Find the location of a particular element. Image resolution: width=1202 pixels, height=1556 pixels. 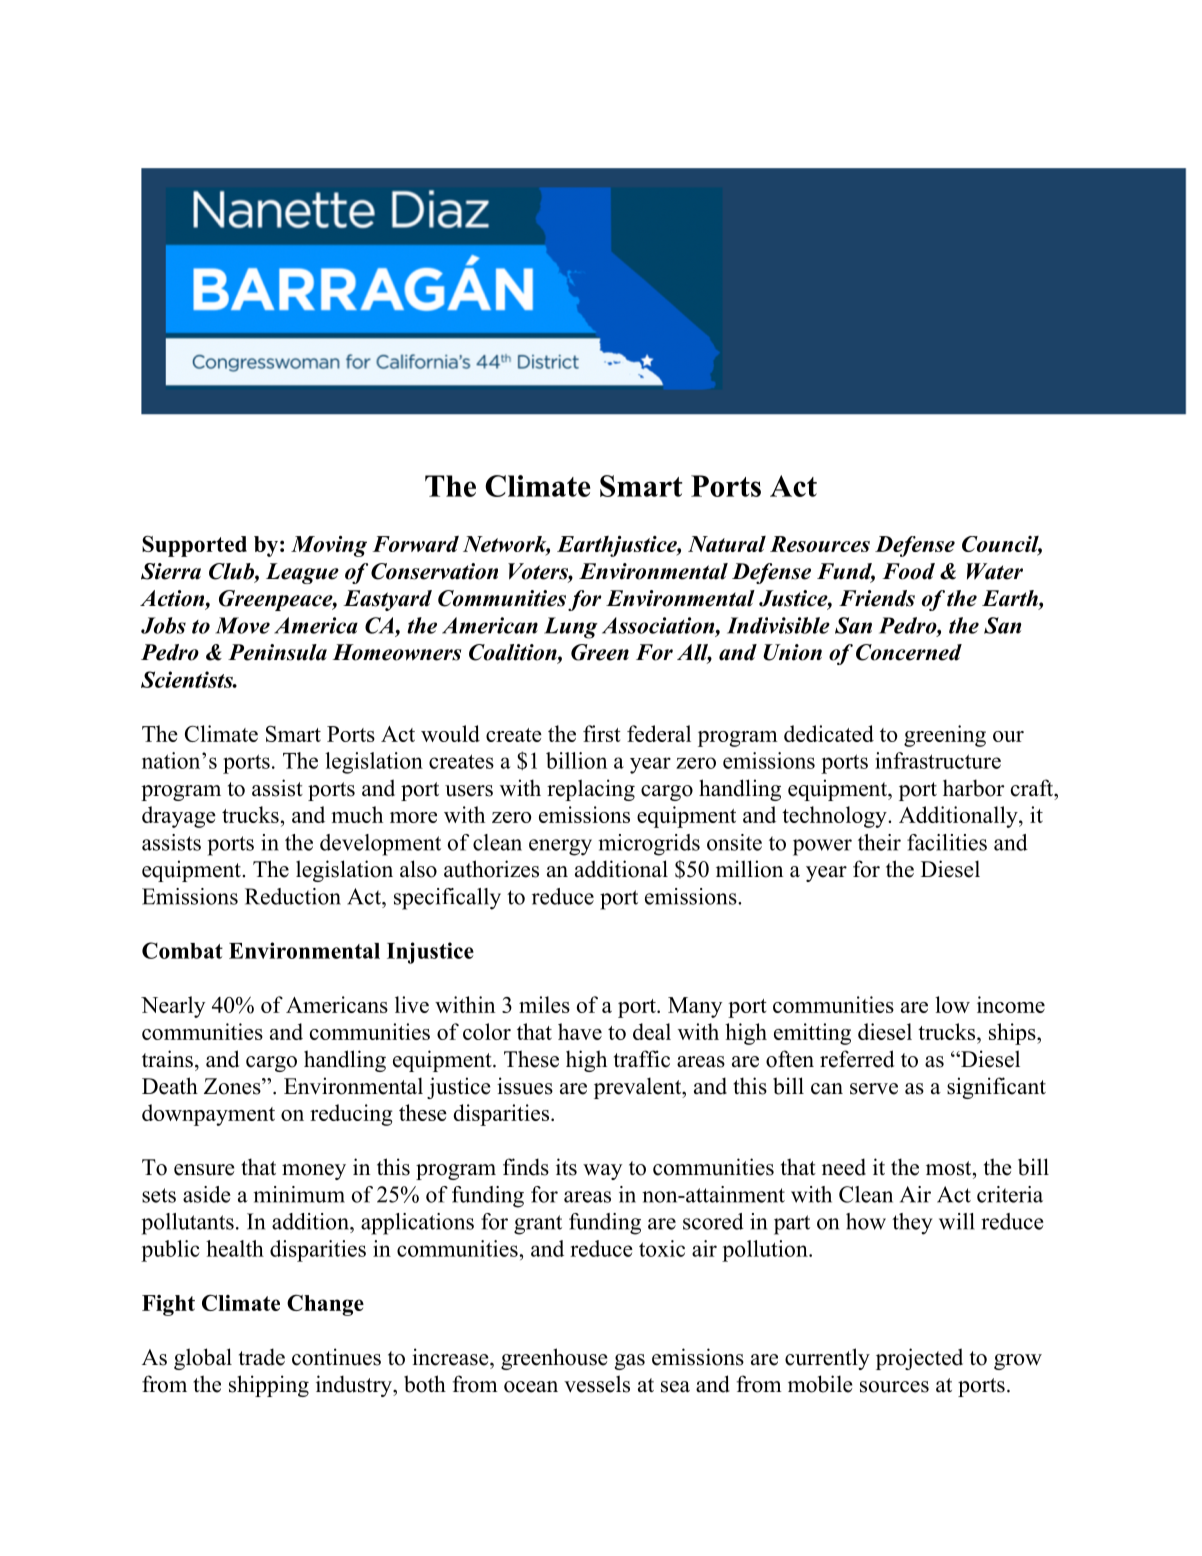

League is located at coordinates (302, 573).
